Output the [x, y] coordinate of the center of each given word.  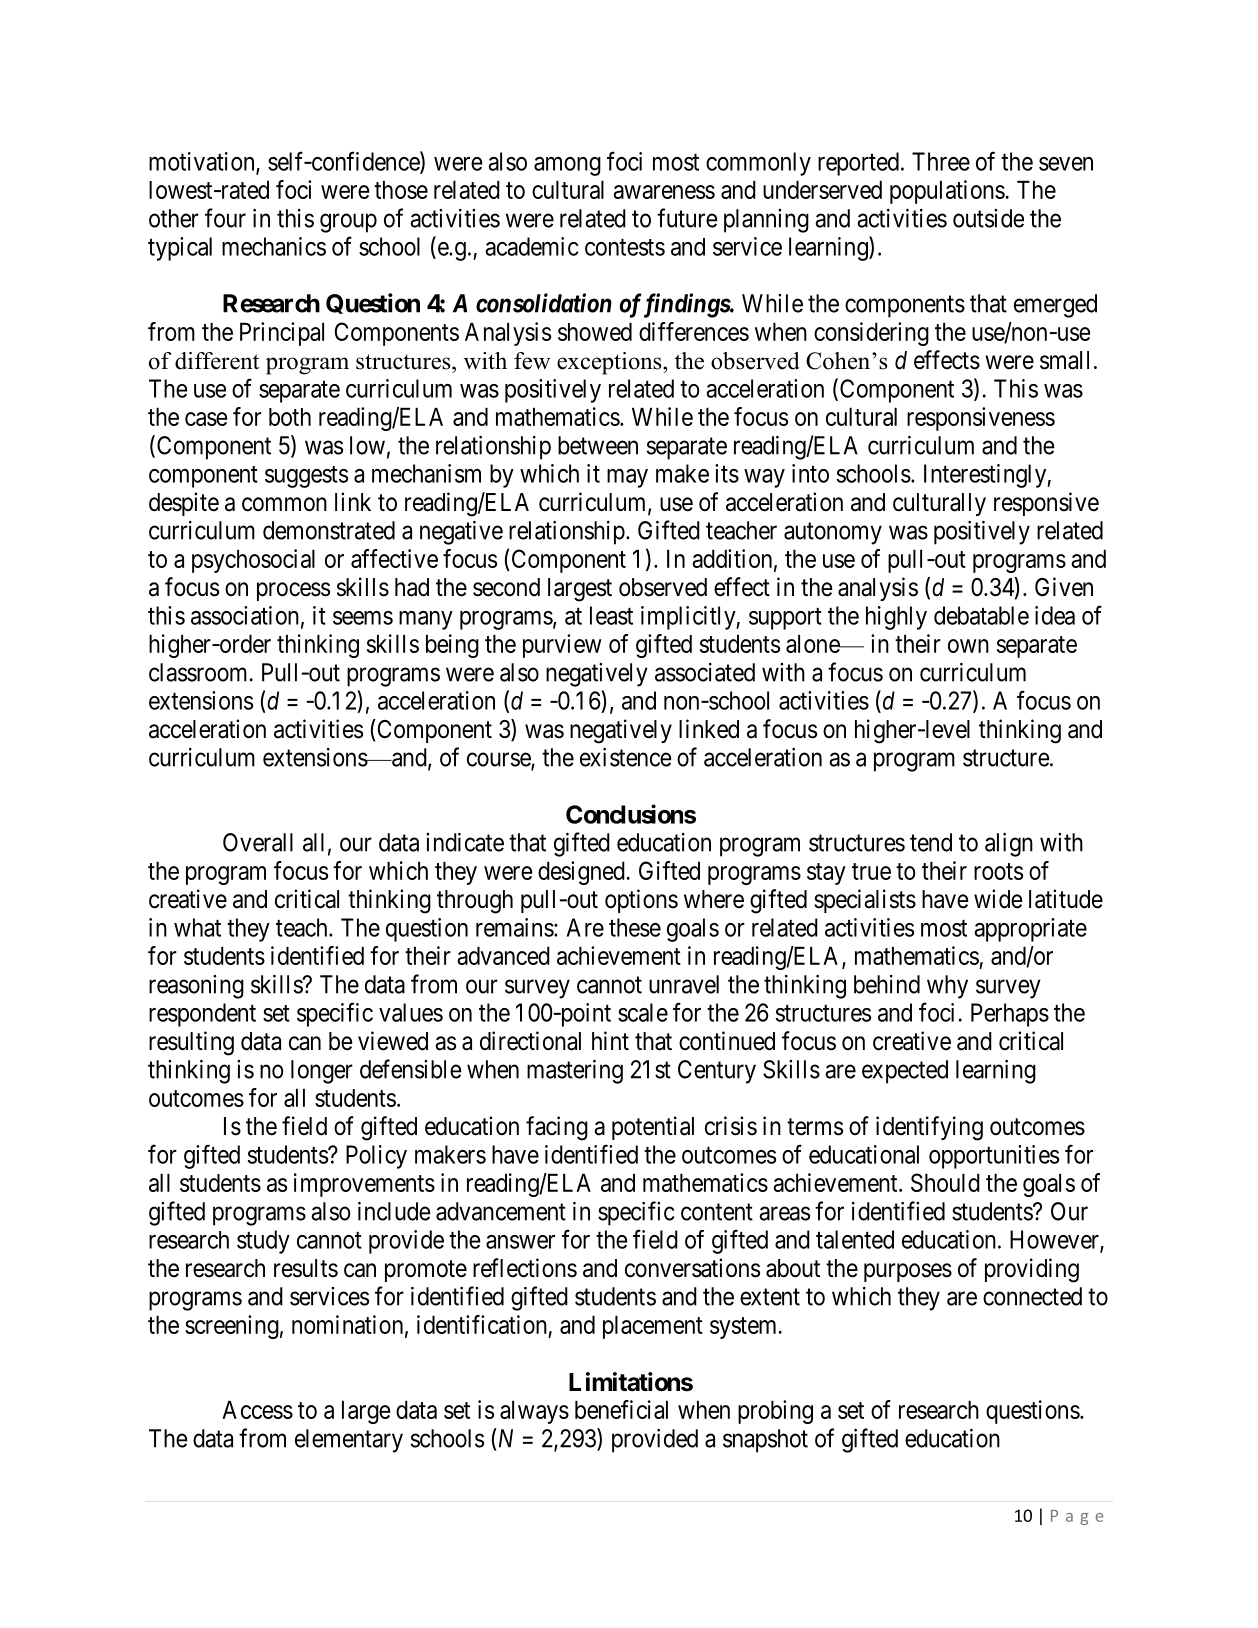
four [225, 218]
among [567, 166]
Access [257, 1409]
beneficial [621, 1409]
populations [947, 192]
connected [1032, 1296]
